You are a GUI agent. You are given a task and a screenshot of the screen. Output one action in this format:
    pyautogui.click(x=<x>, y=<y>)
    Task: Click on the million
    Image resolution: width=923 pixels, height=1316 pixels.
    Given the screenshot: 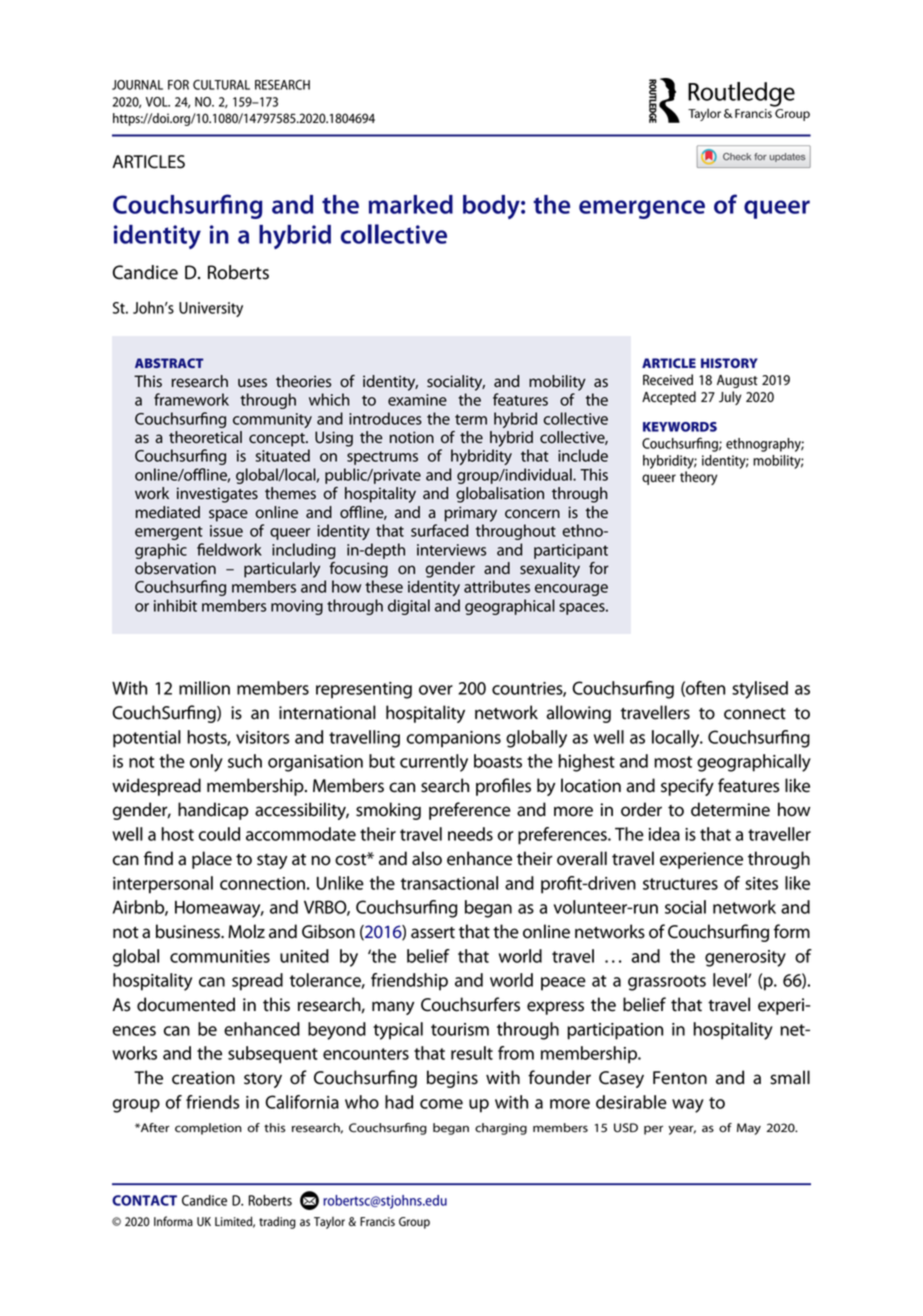 What is the action you would take?
    pyautogui.click(x=204, y=688)
